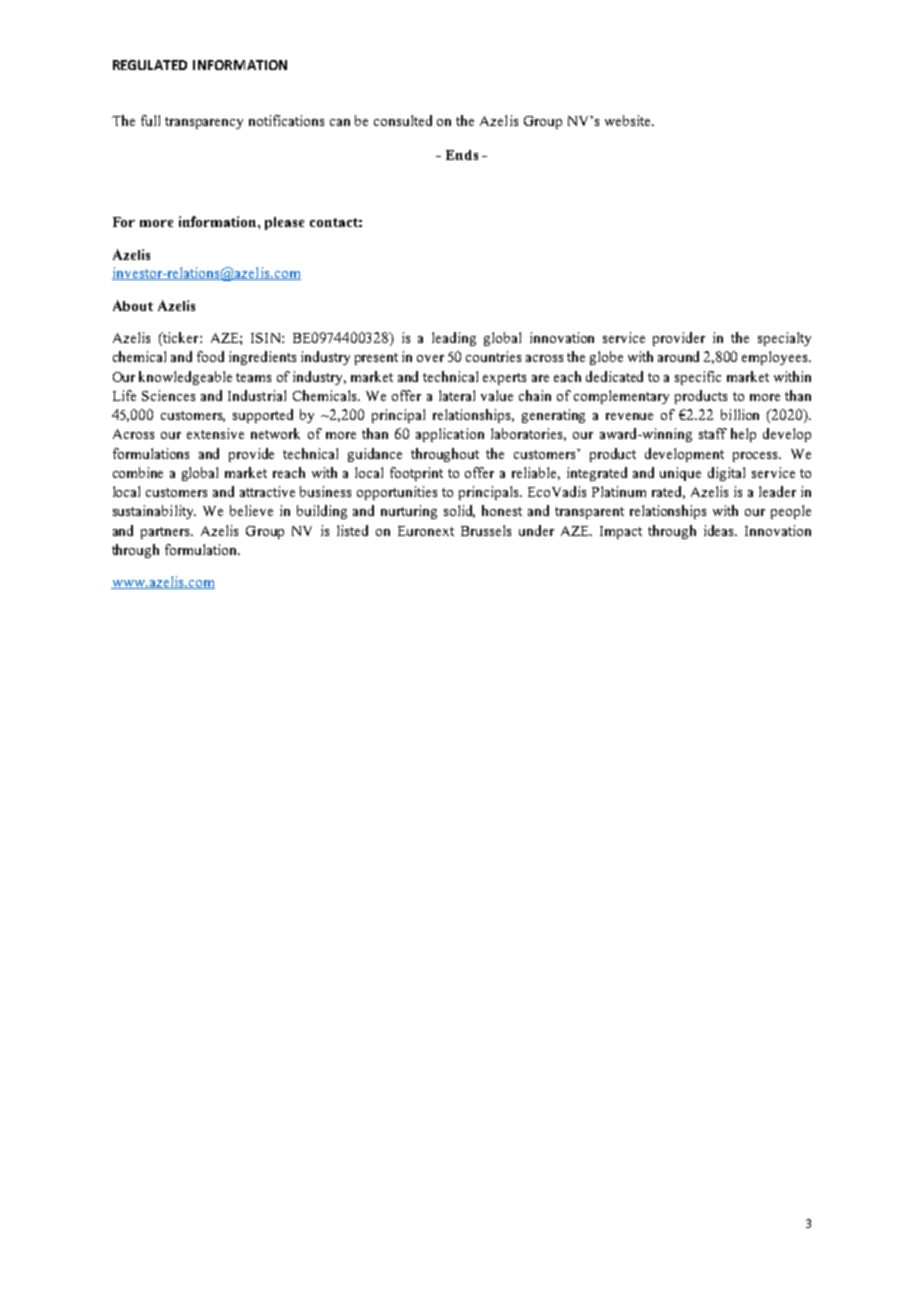 Image resolution: width=924 pixels, height=1308 pixels. I want to click on REGULATED, so click(150, 65).
